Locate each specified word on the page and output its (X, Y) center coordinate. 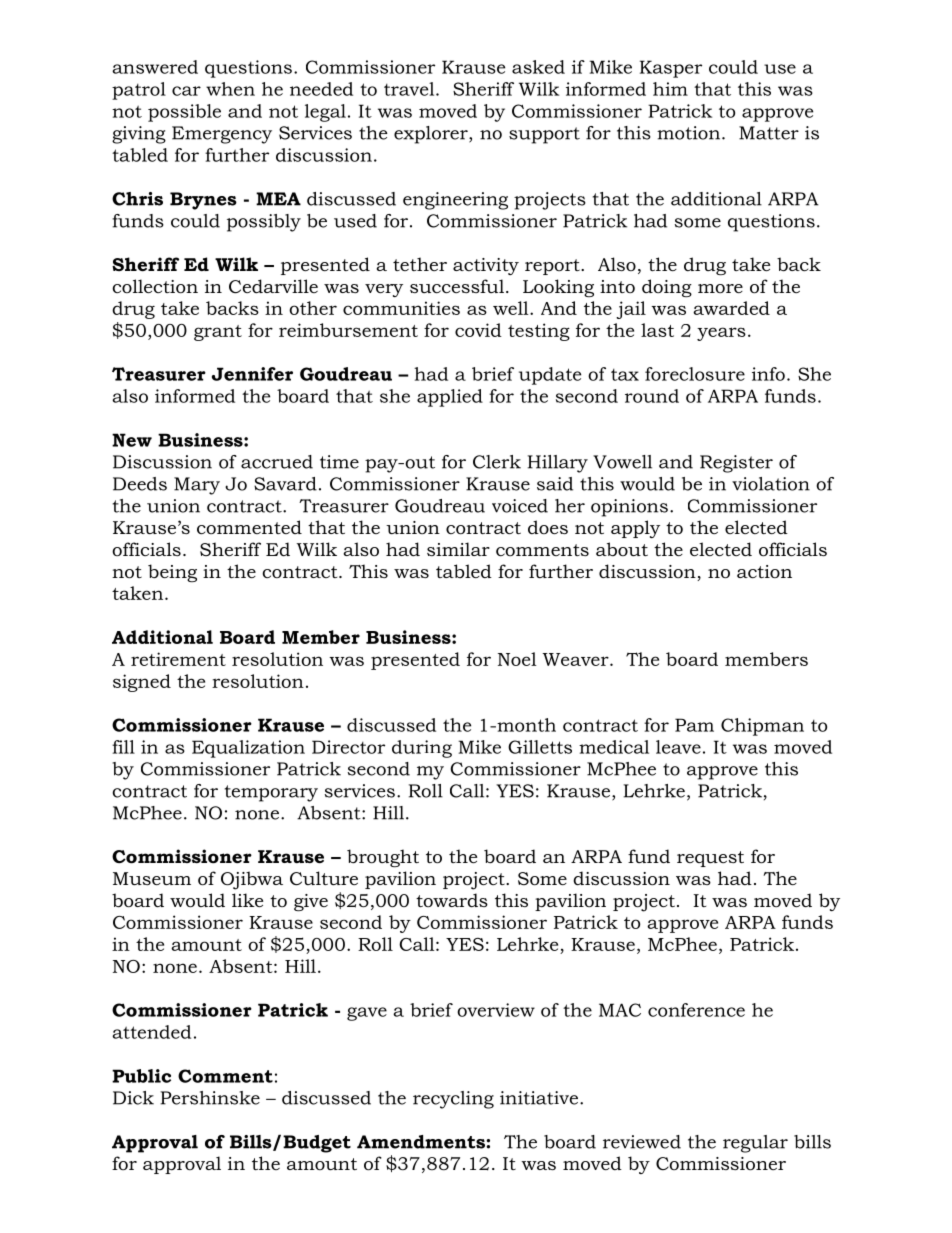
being (172, 573)
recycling (453, 1100)
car (186, 91)
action (764, 572)
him (670, 89)
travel (410, 89)
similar (458, 549)
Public (141, 1076)
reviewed (642, 1142)
